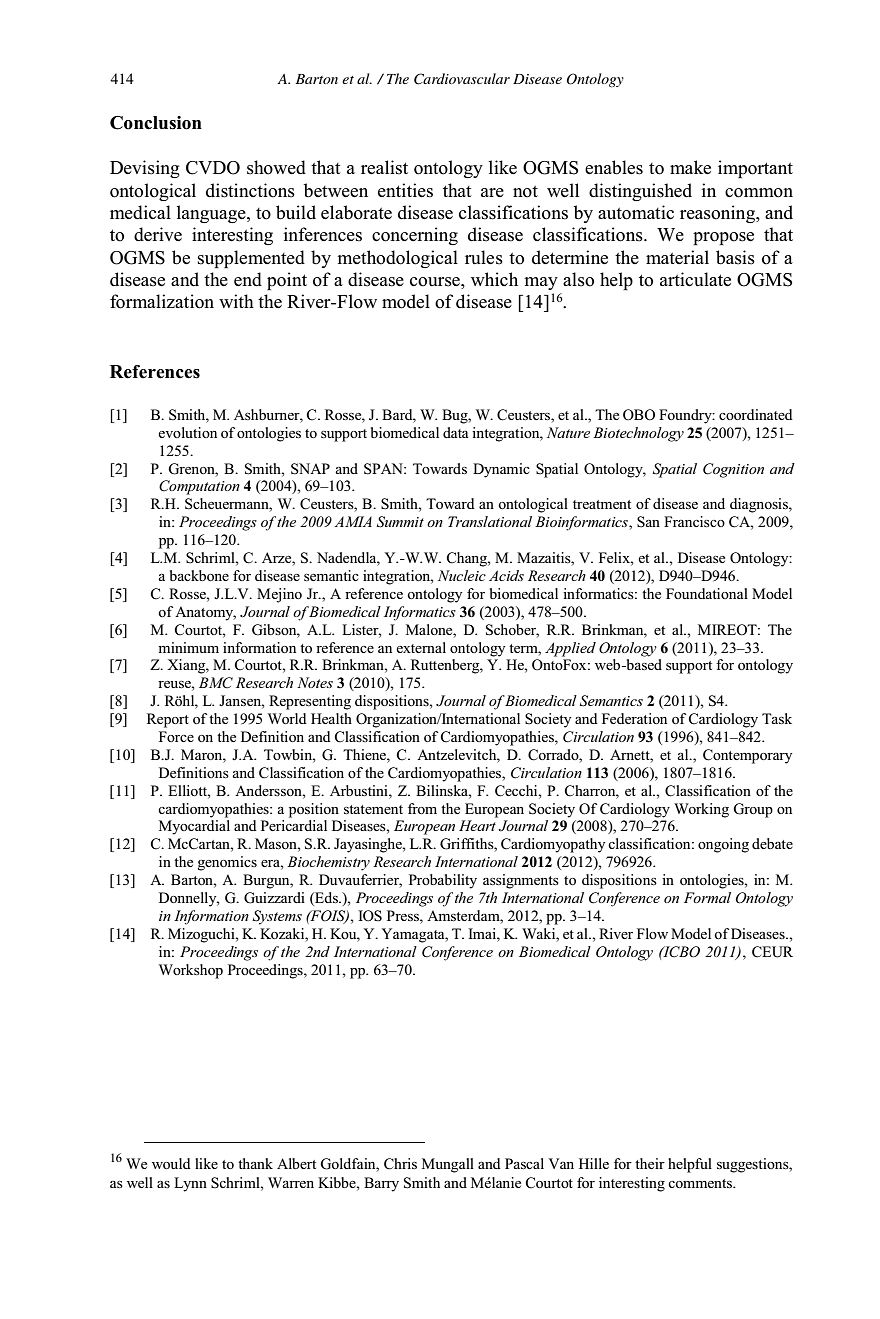 The height and width of the page is (1319, 880). I want to click on external, so click(421, 647).
